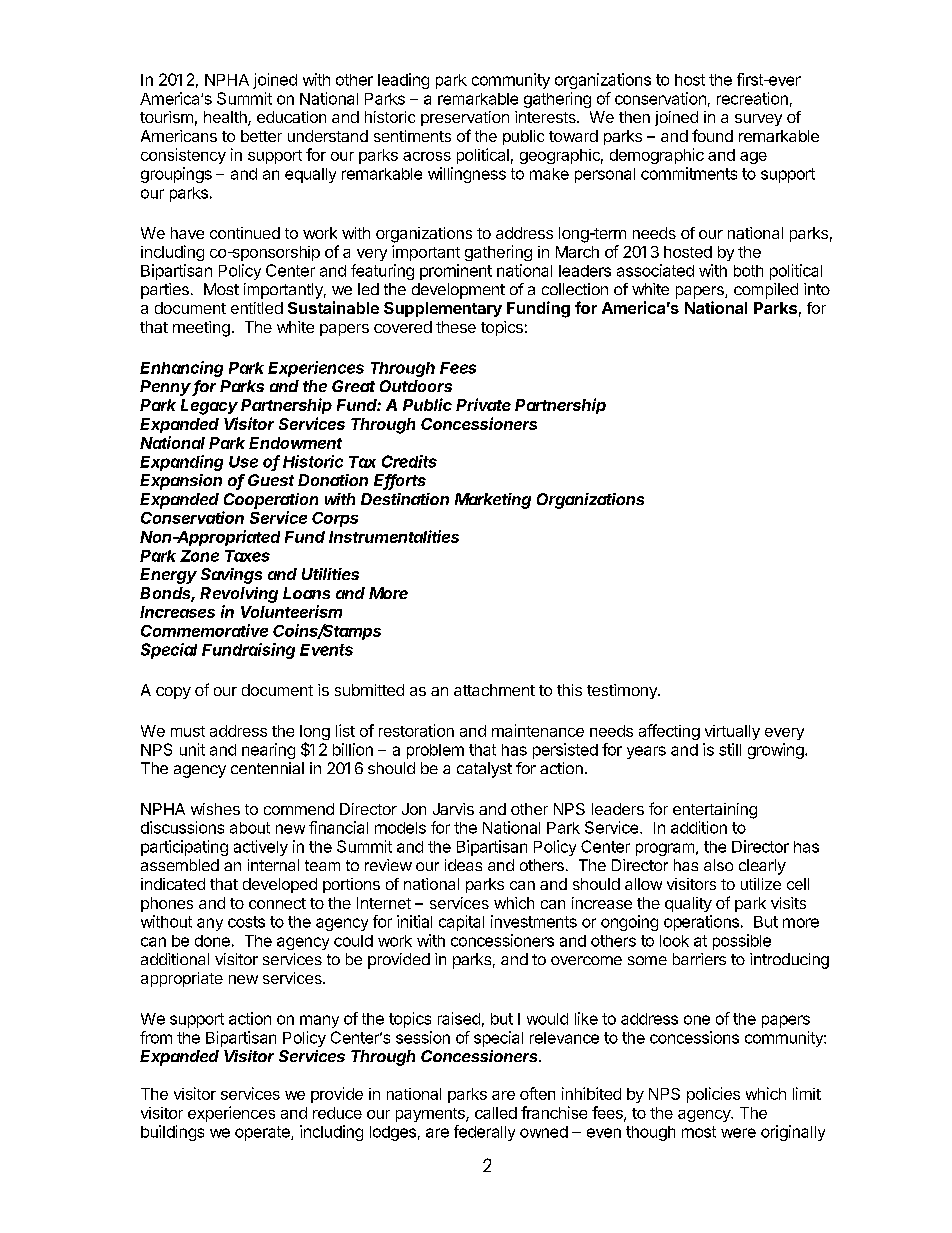 Image resolution: width=952 pixels, height=1233 pixels. I want to click on entitled, so click(257, 308).
